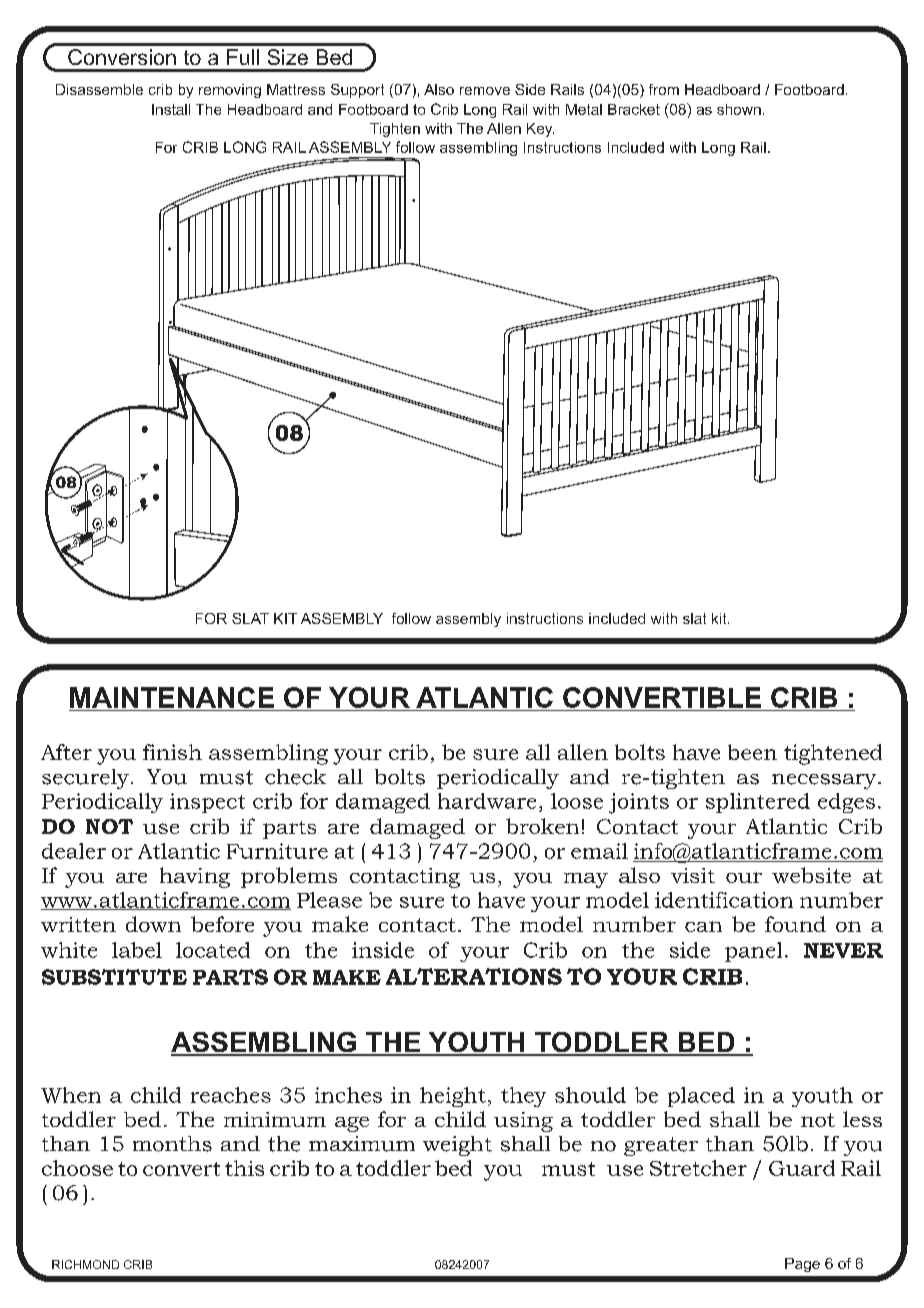 The width and height of the screenshot is (924, 1308). What do you see at coordinates (739, 109) in the screenshot?
I see `shown` at bounding box center [739, 109].
